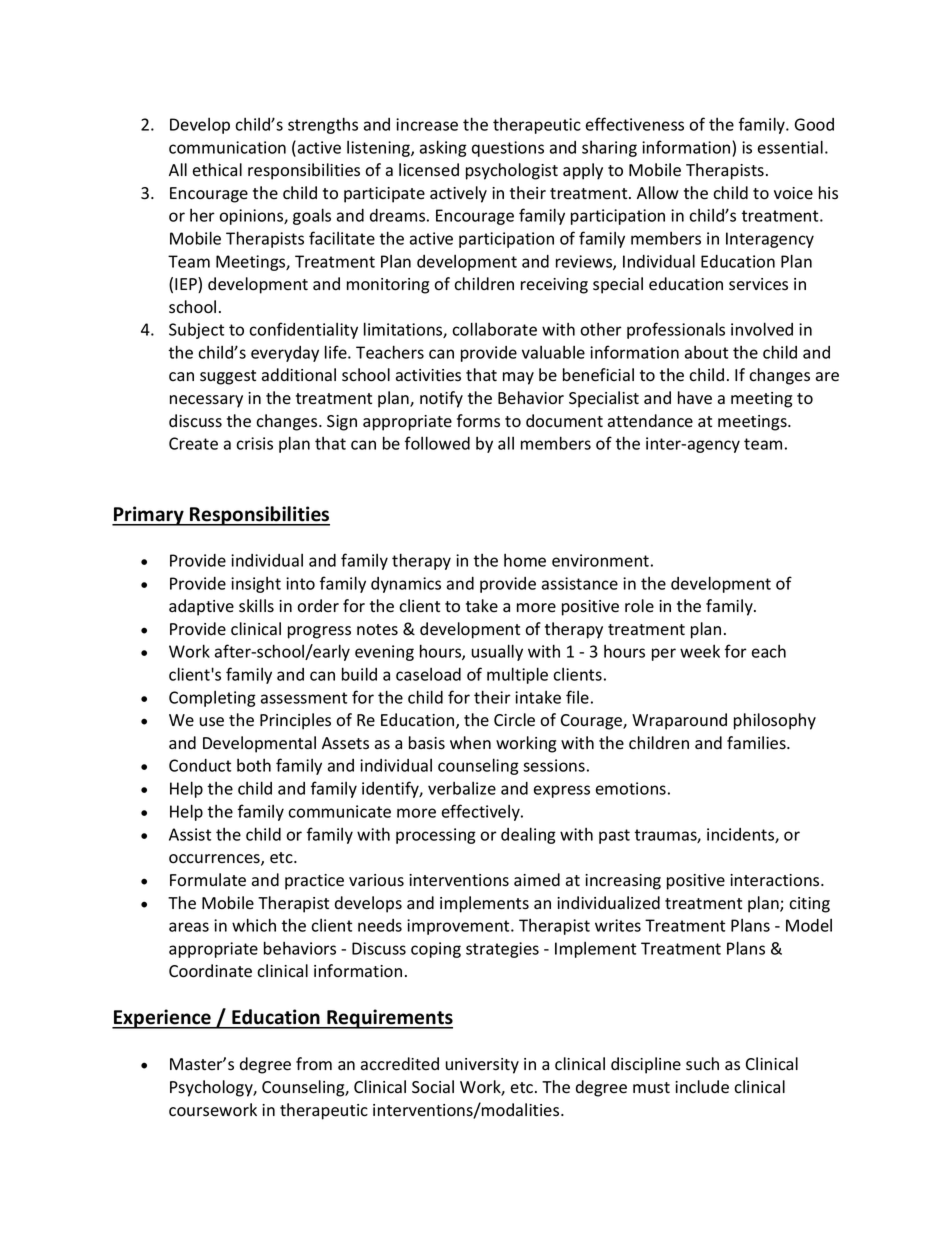 The image size is (952, 1233). Describe the element at coordinates (227, 147) in the page. I see `communication` at that location.
